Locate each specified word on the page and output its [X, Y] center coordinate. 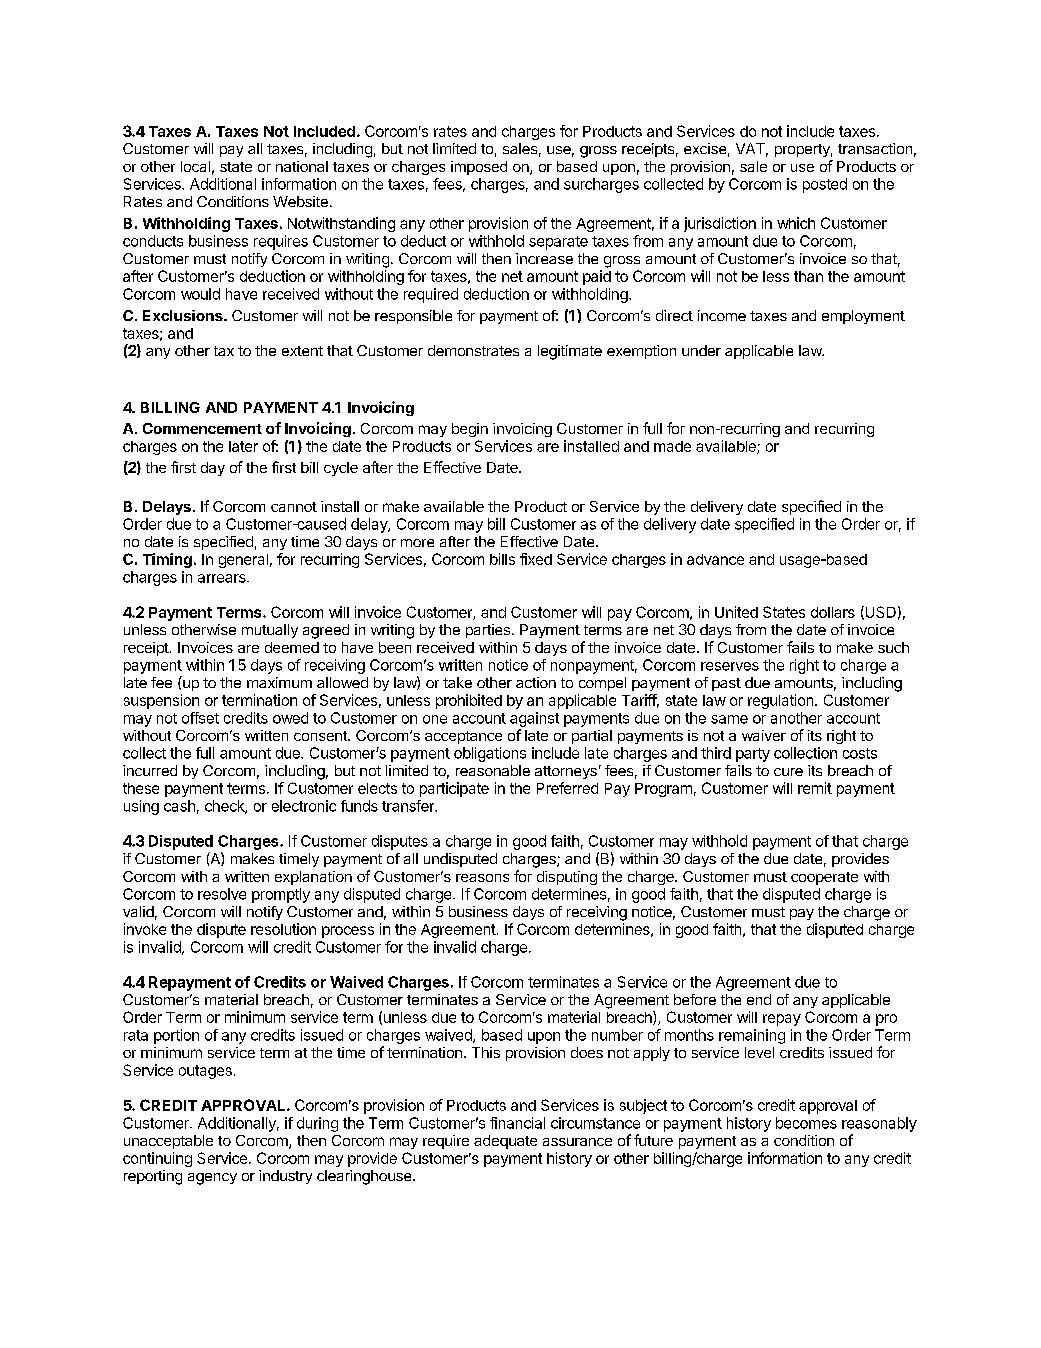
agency [212, 1179]
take [457, 682]
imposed [479, 168]
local [195, 166]
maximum [279, 682]
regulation [782, 701]
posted [825, 185]
